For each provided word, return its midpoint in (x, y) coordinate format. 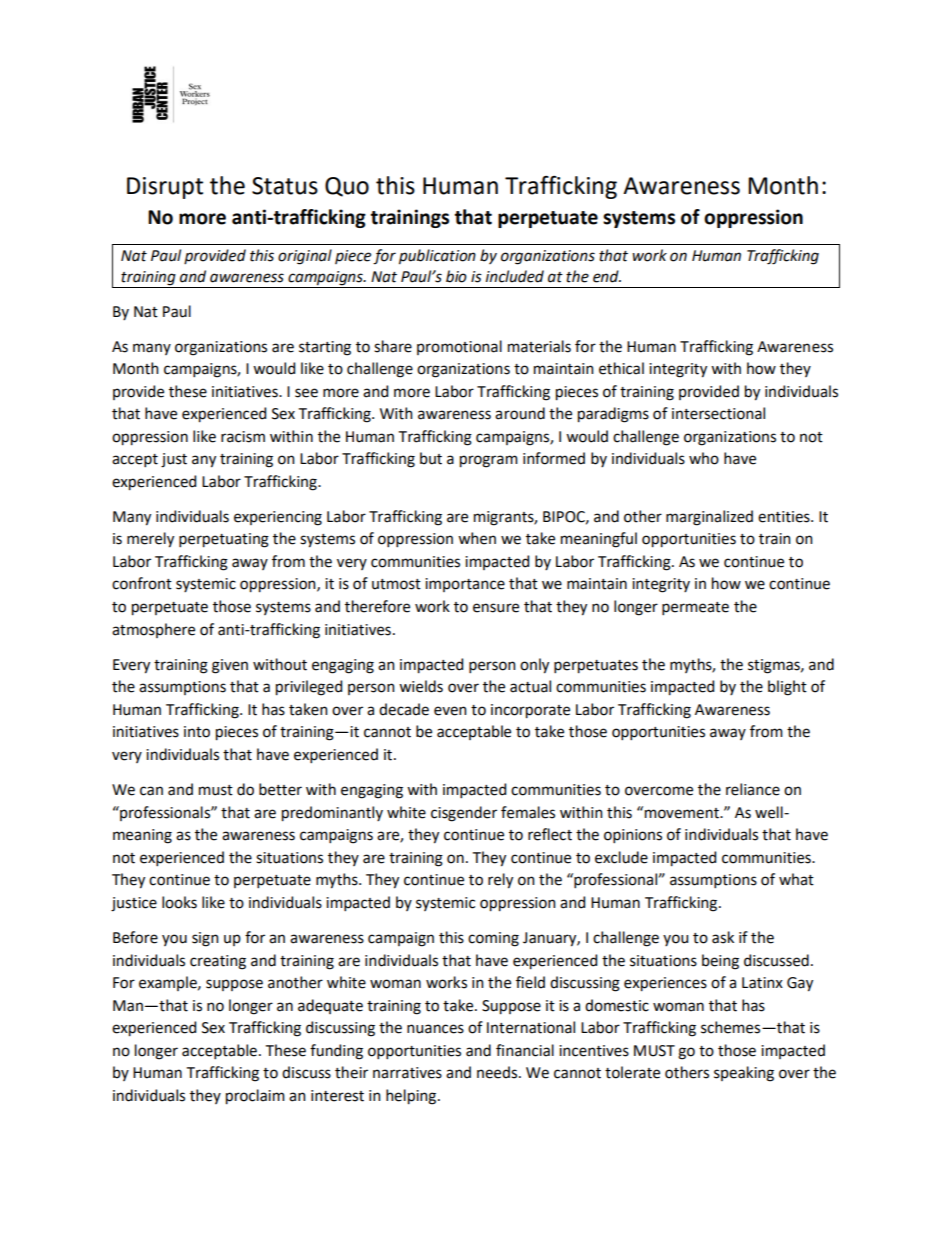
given (230, 666)
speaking (744, 1074)
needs (498, 1072)
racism (243, 437)
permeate (695, 608)
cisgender (464, 814)
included (515, 276)
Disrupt (165, 188)
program (489, 461)
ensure (496, 608)
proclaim (255, 1097)
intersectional (718, 413)
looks (179, 902)
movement (683, 813)
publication (437, 257)
